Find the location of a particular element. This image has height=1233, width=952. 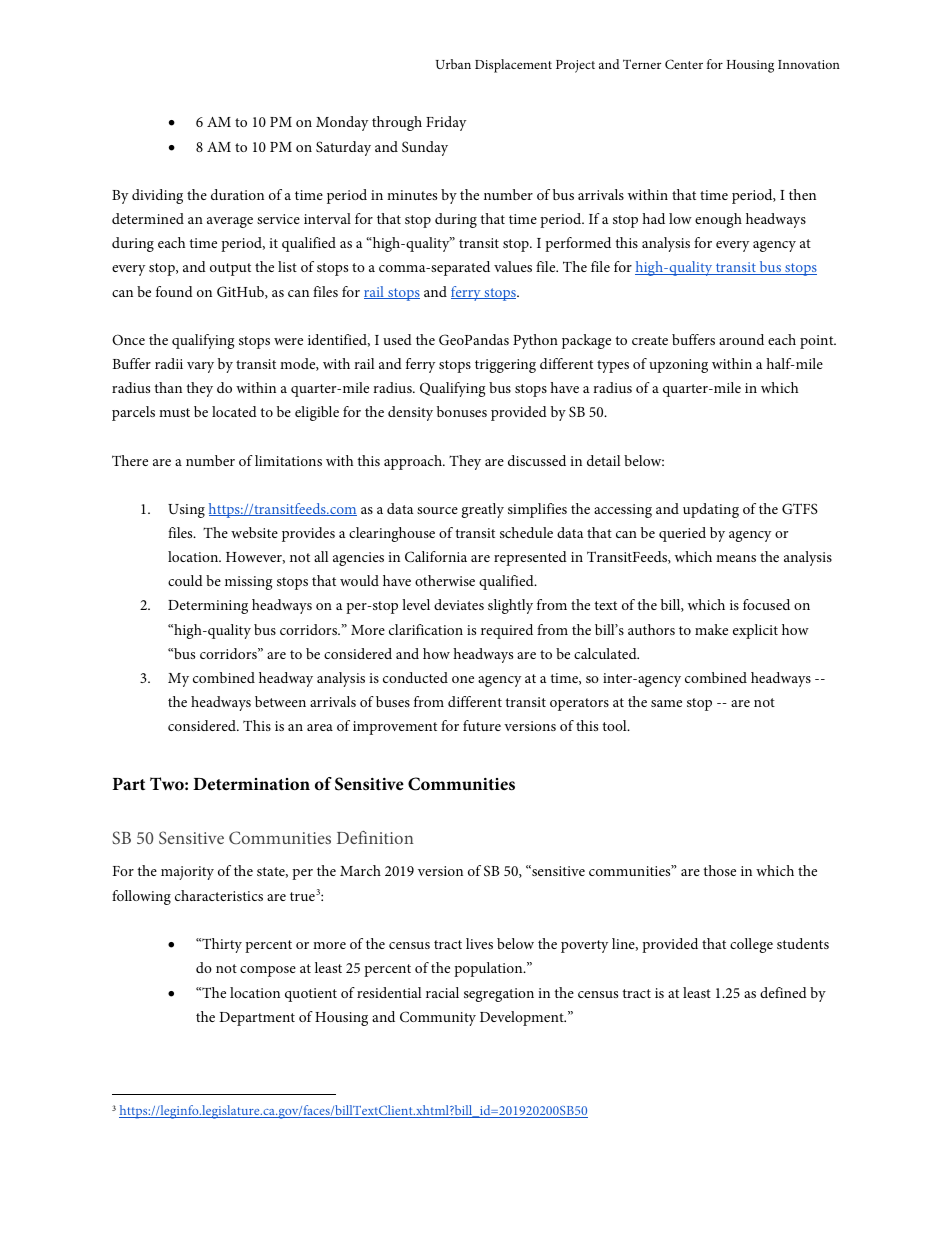

means is located at coordinates (736, 558).
